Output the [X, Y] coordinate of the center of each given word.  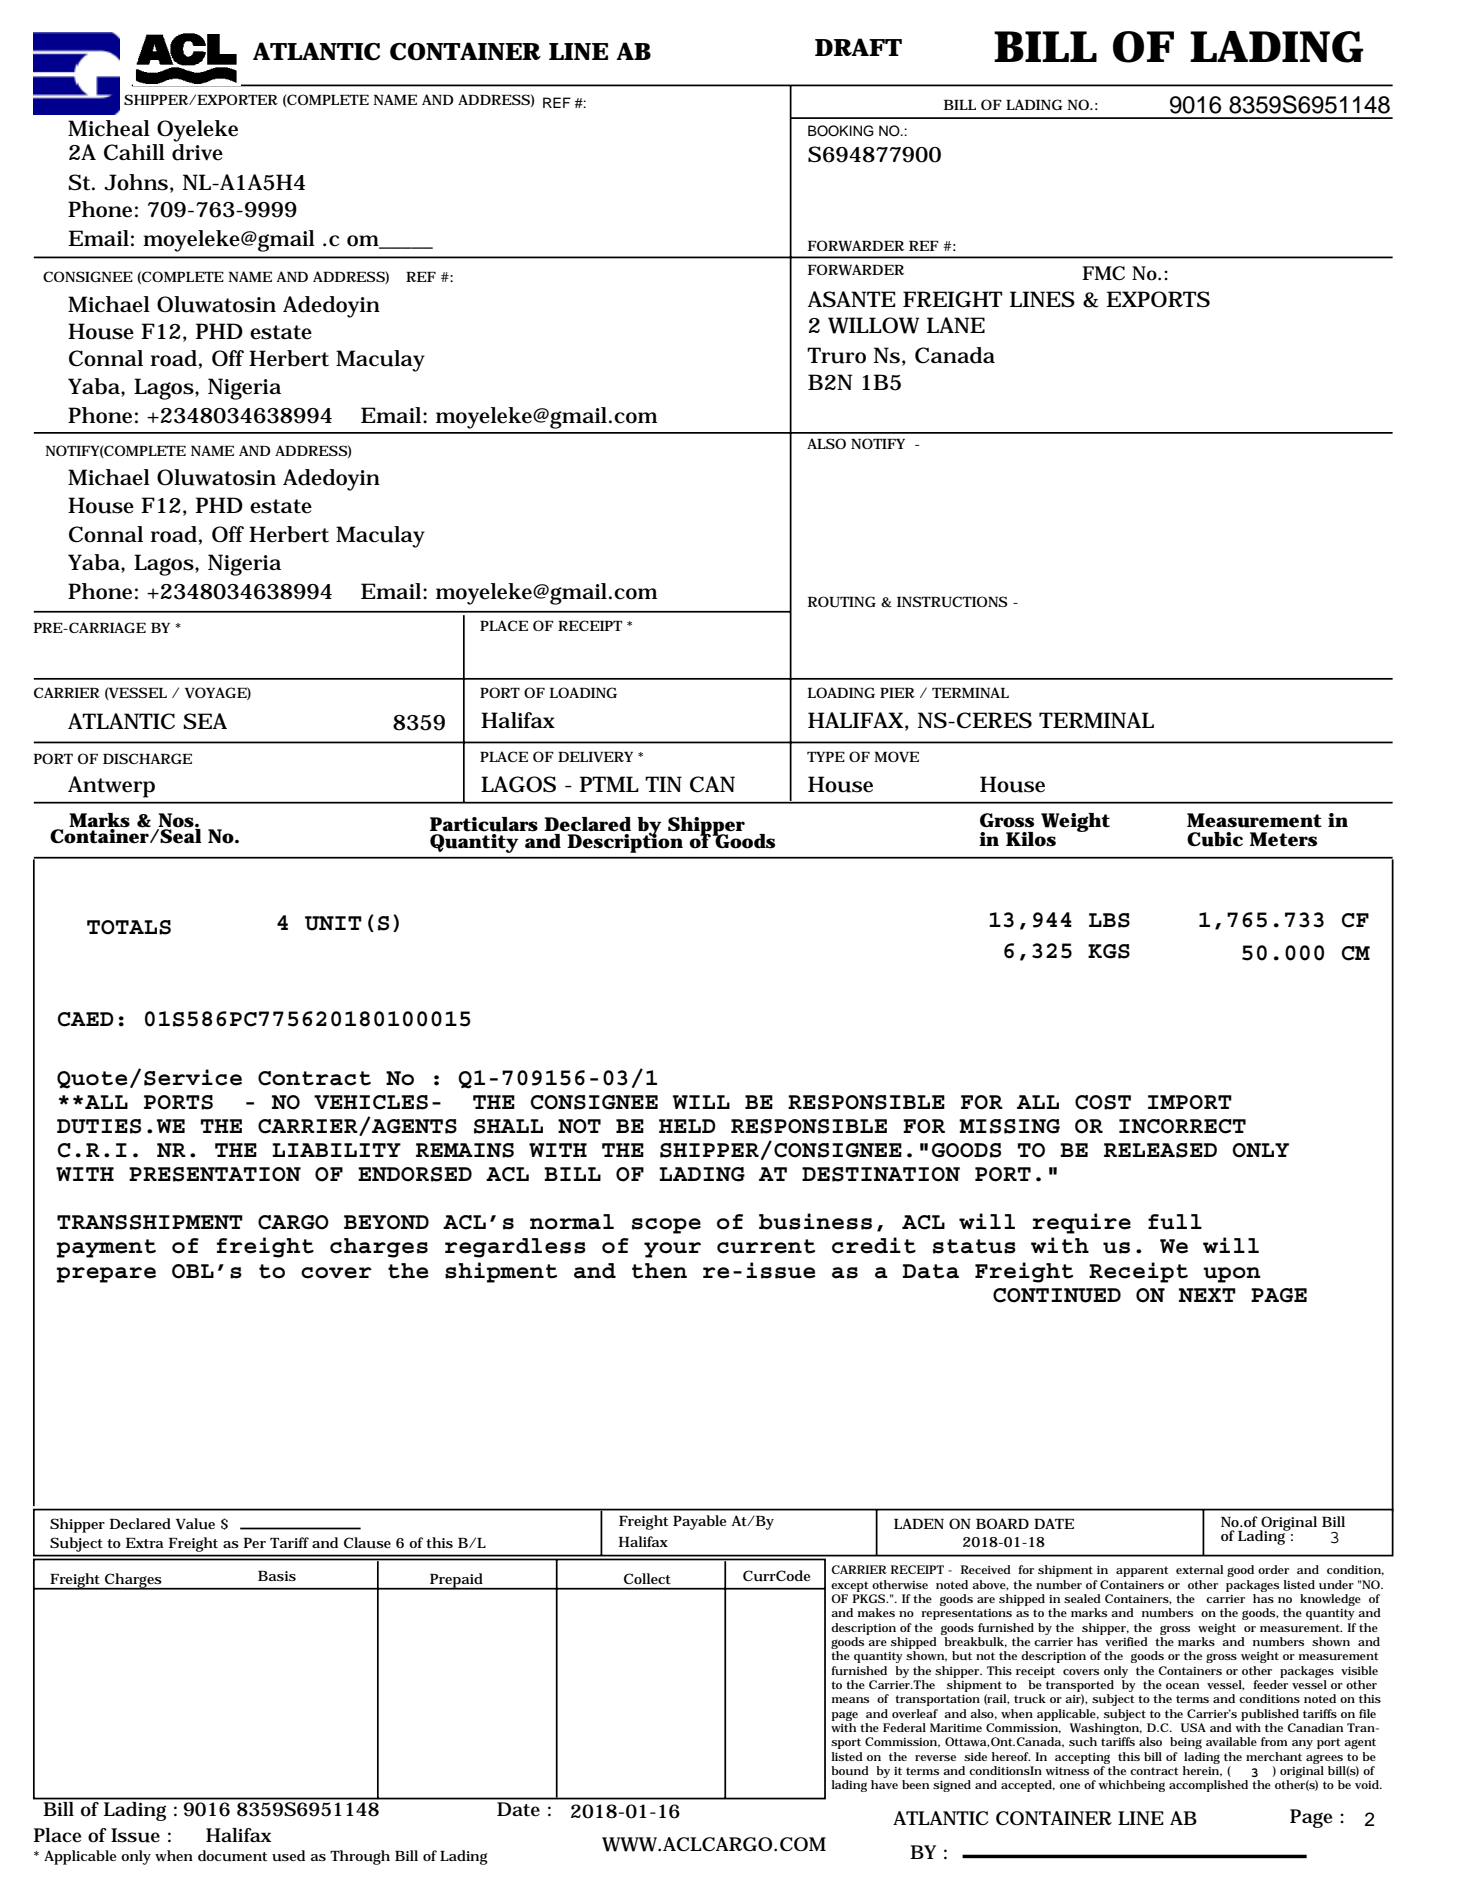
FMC [1103, 273]
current [766, 1246]
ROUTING [842, 602]
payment [106, 1248]
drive [197, 152]
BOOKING [841, 131]
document [232, 1856]
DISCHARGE [147, 758]
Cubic [1215, 839]
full [1175, 1222]
